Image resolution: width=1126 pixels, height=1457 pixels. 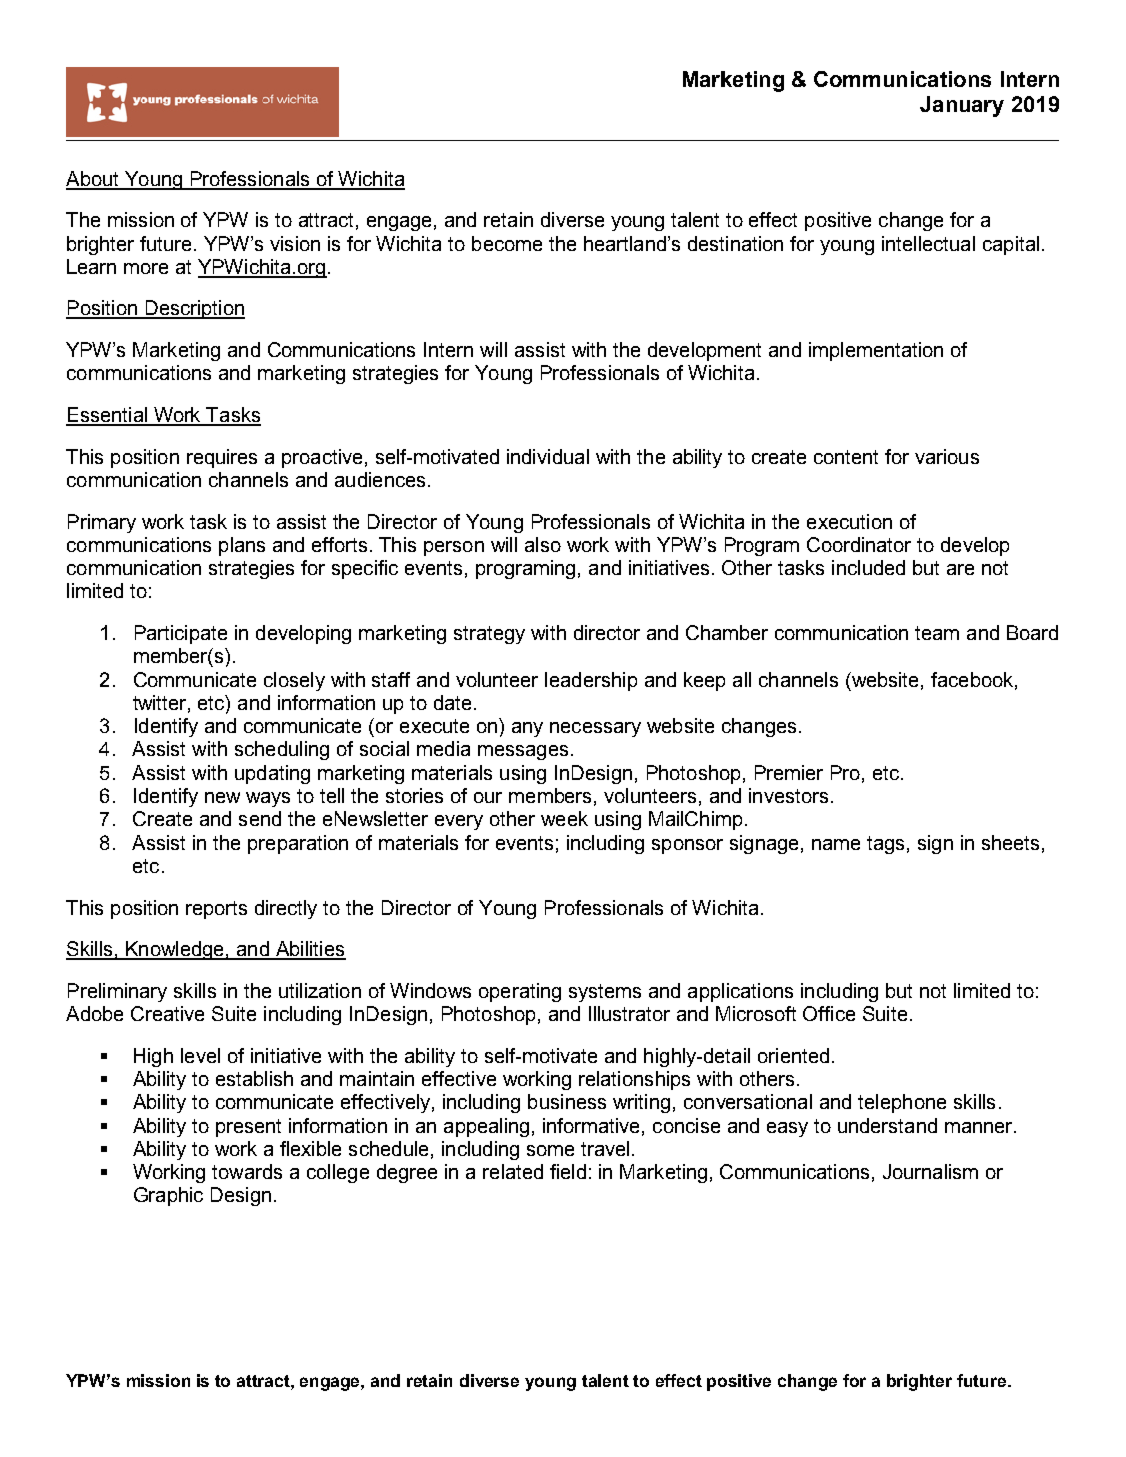 I want to click on individual, so click(x=548, y=456).
